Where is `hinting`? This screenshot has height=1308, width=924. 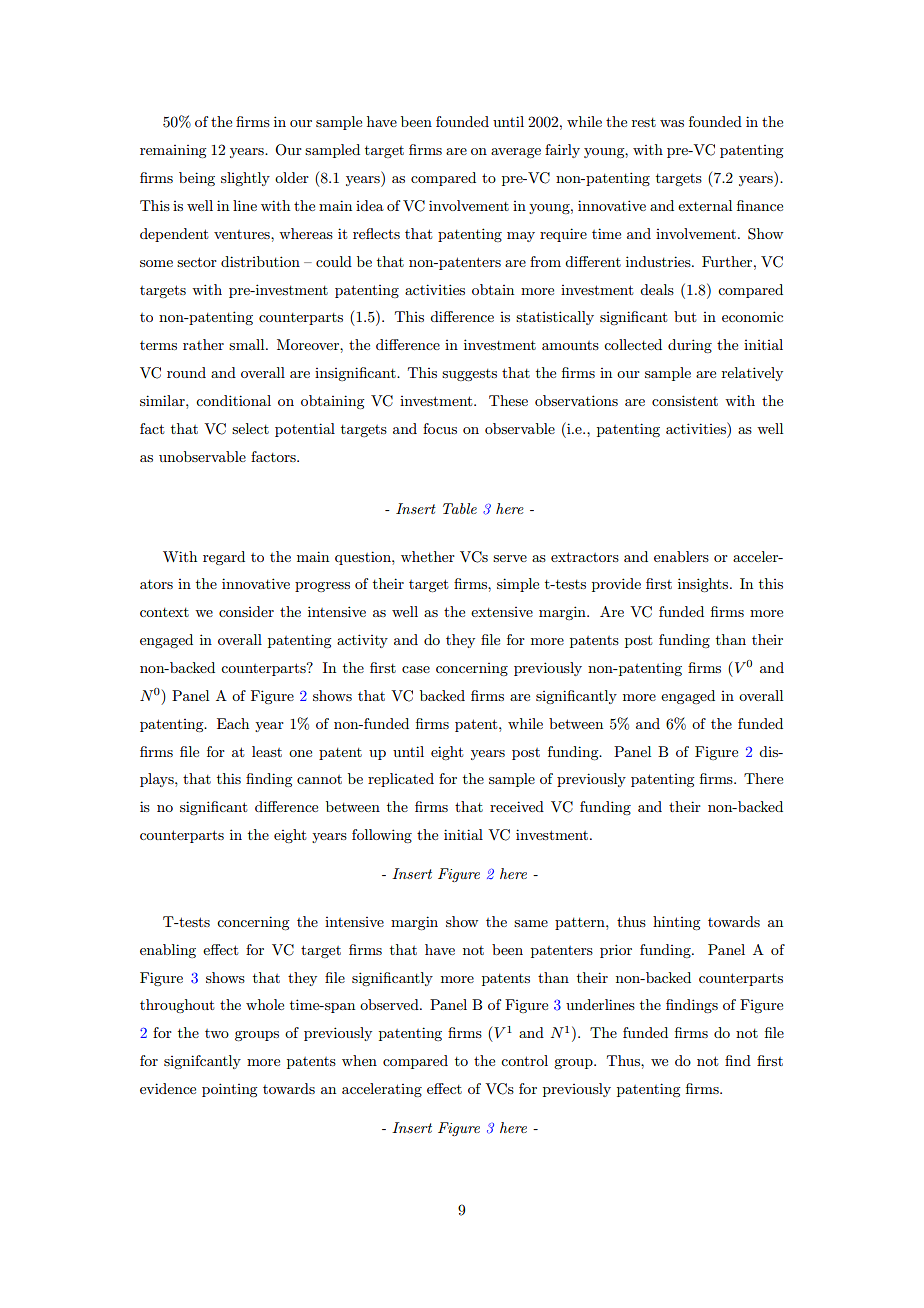 hinting is located at coordinates (676, 923).
